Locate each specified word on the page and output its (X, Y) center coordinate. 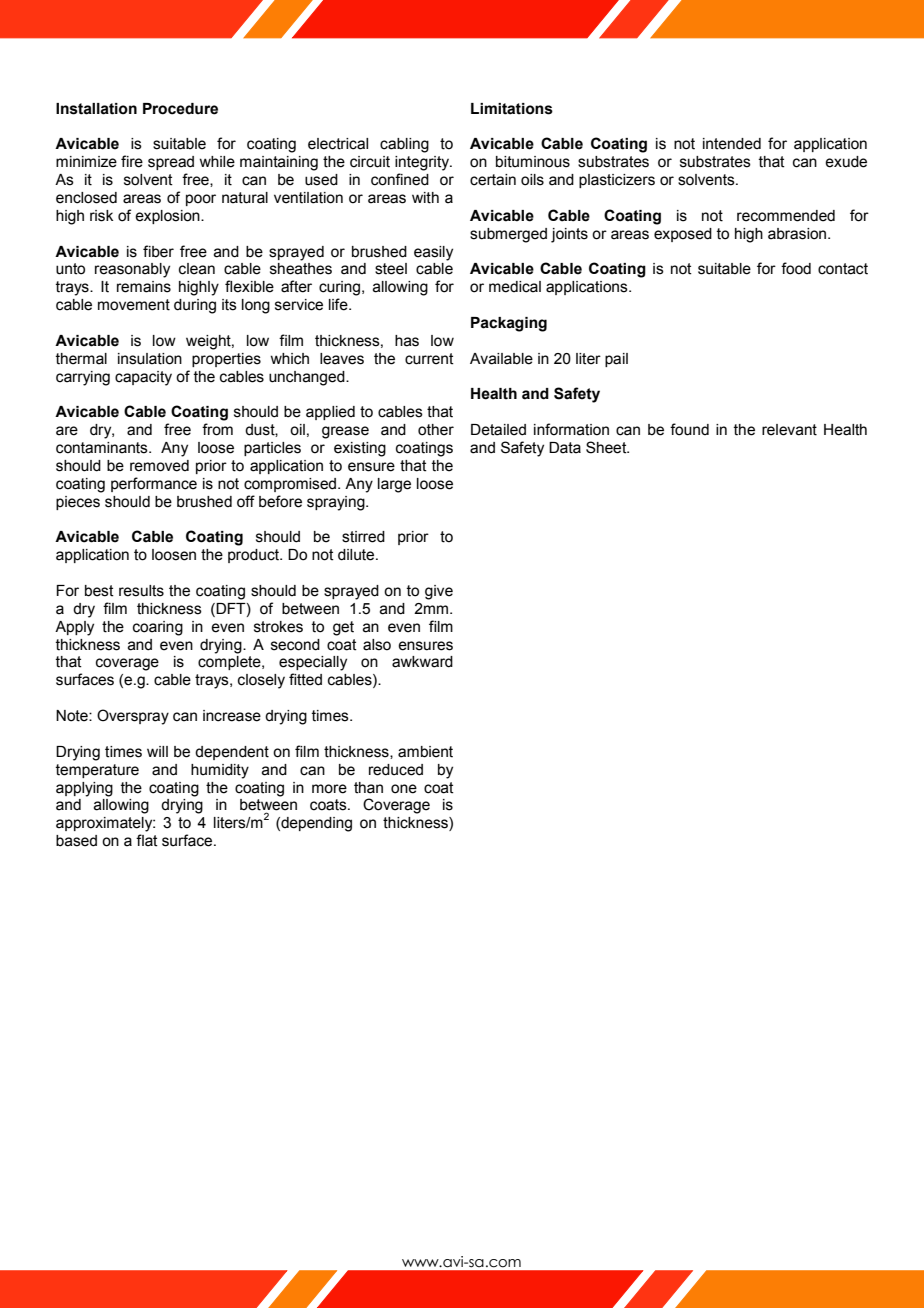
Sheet (607, 447)
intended (732, 144)
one (404, 789)
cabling (404, 145)
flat (147, 840)
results (141, 591)
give (439, 592)
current (429, 359)
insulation (150, 359)
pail (616, 360)
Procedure (180, 109)
